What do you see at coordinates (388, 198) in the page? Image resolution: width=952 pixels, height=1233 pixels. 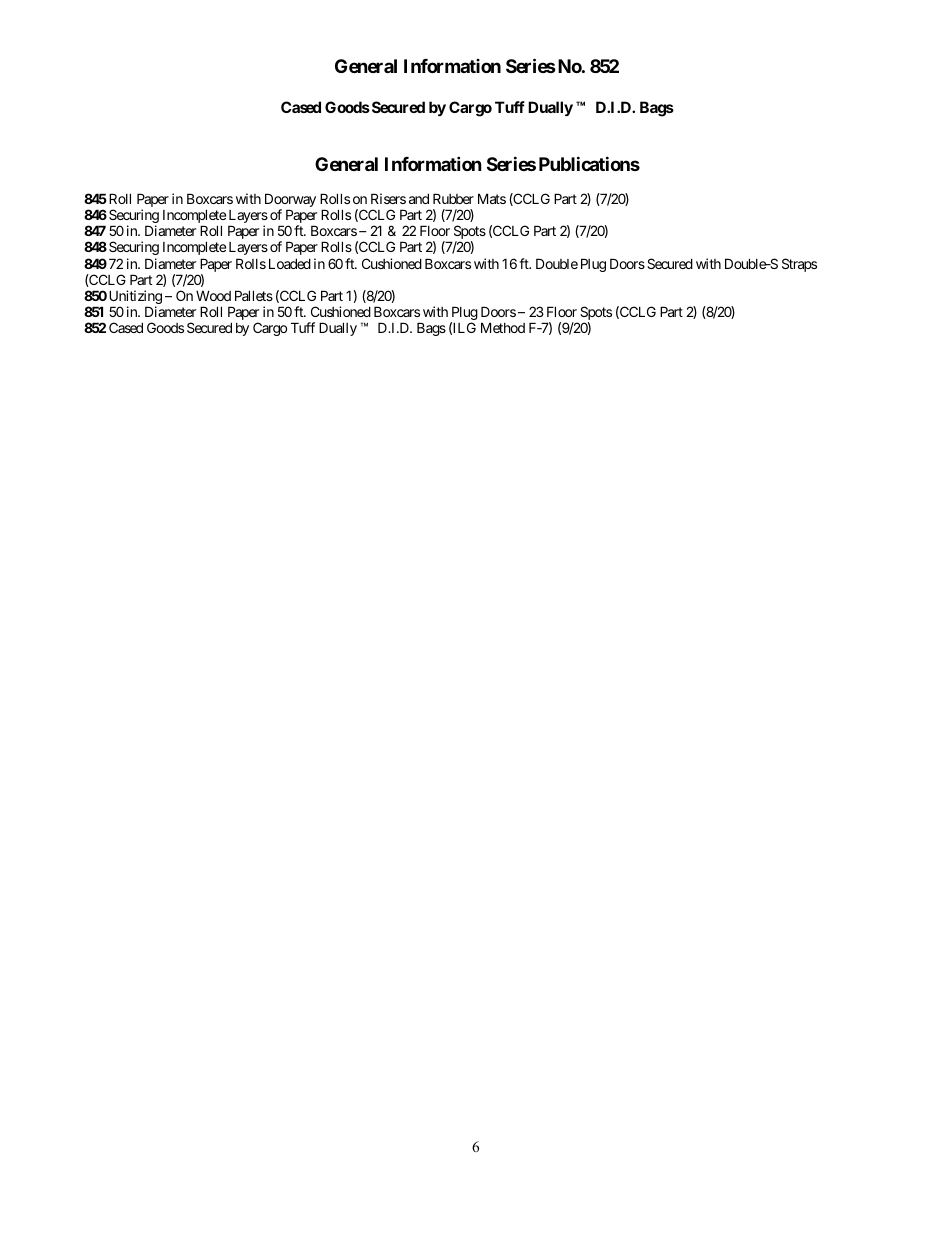 I see `Risers` at bounding box center [388, 198].
